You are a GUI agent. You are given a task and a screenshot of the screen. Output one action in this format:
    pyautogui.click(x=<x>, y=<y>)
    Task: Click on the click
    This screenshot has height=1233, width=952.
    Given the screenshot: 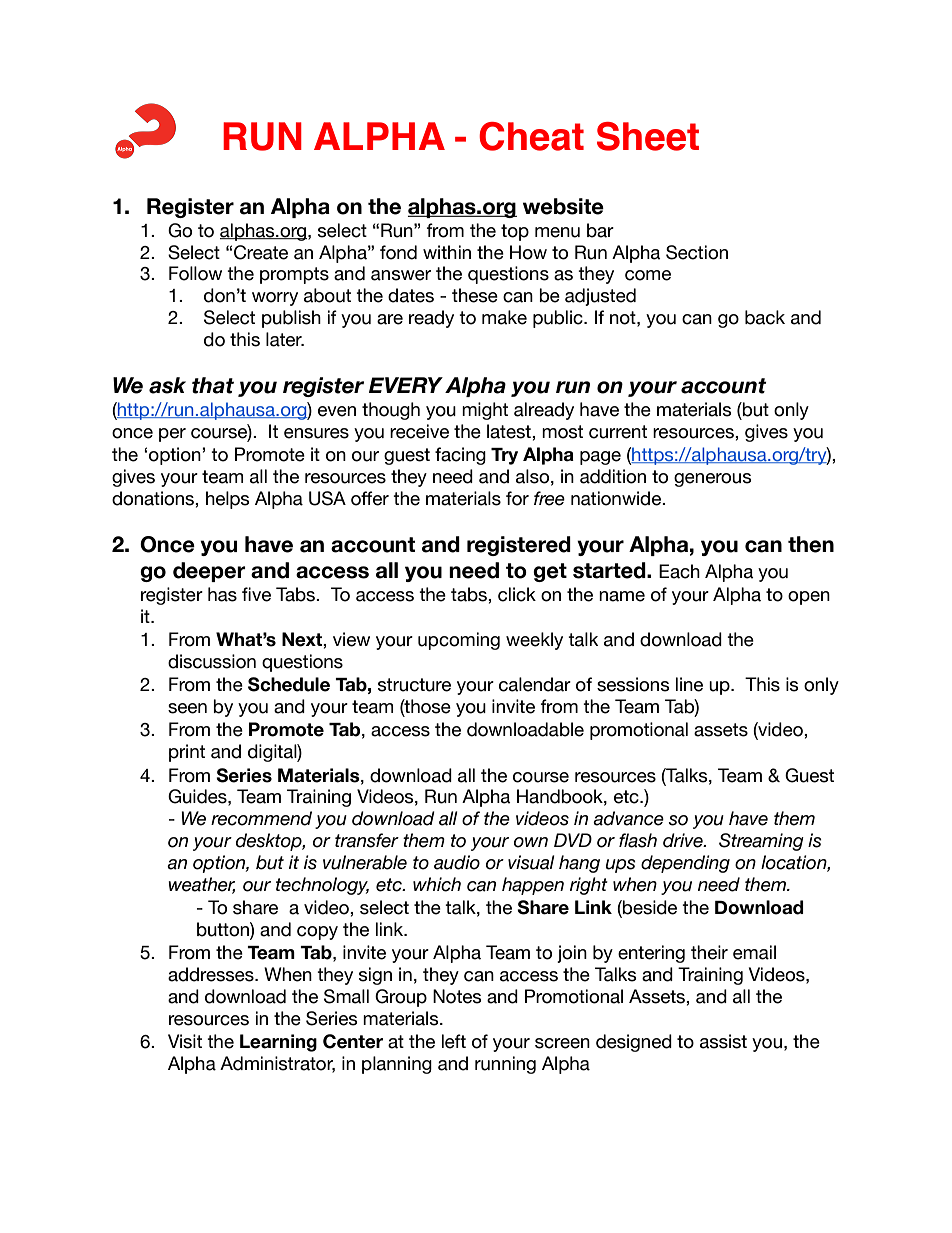 What is the action you would take?
    pyautogui.click(x=517, y=594)
